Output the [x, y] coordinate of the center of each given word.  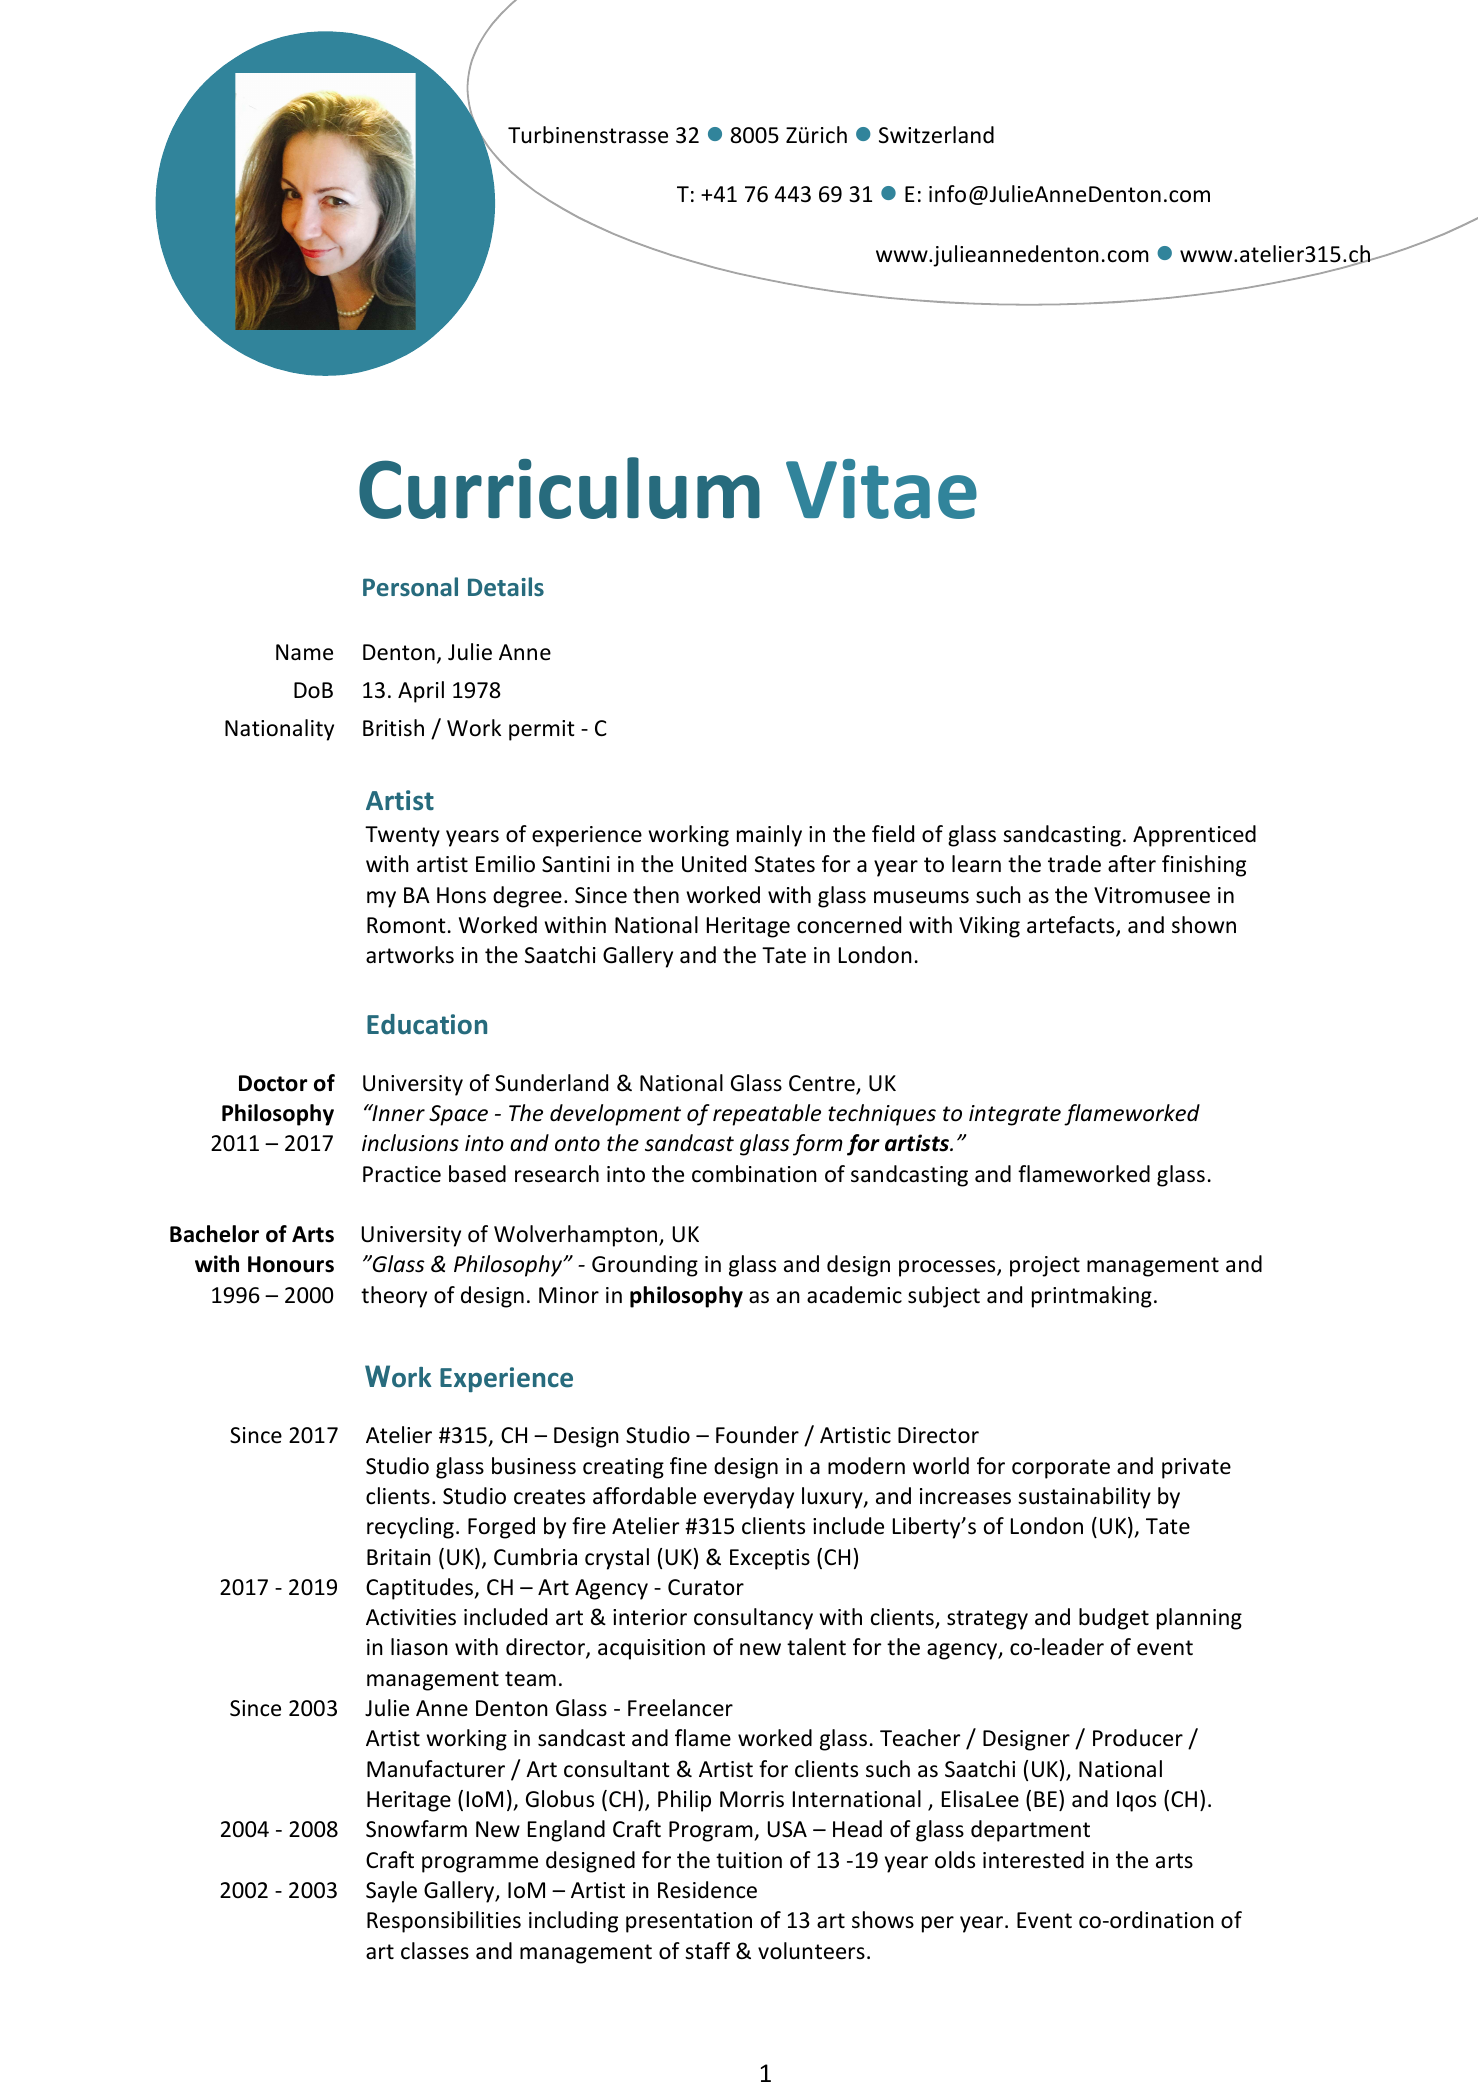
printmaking [1092, 1297]
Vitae [881, 489]
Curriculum [559, 488]
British [393, 728]
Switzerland [936, 135]
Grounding [645, 1266]
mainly [769, 836]
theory [394, 1297]
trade [1074, 864]
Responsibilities [444, 1922]
